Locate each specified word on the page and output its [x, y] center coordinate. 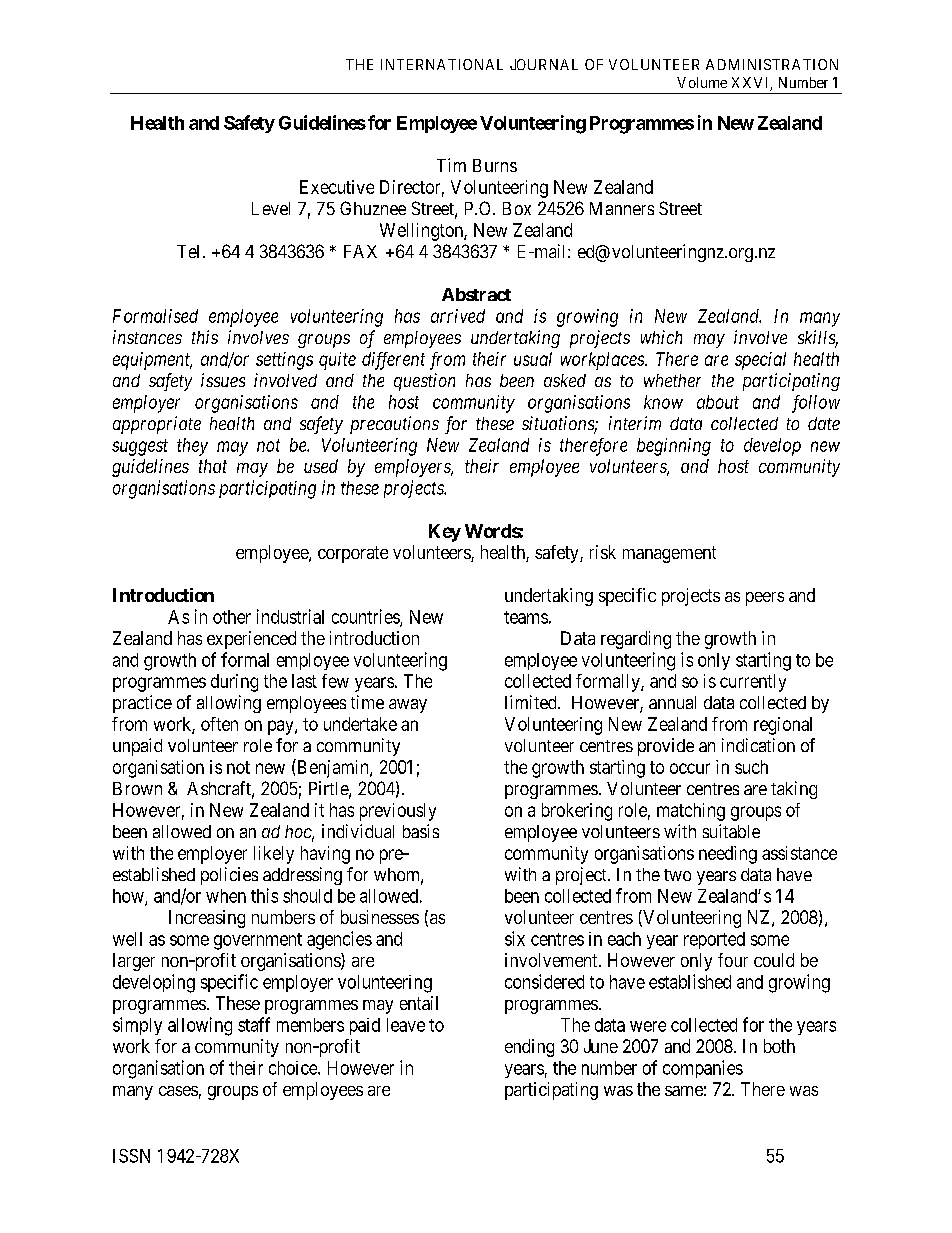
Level [271, 208]
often [219, 724]
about [718, 402]
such [751, 767]
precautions [394, 425]
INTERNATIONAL [442, 64]
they [192, 447]
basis [421, 831]
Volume [702, 82]
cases [178, 1091]
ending [529, 1048]
